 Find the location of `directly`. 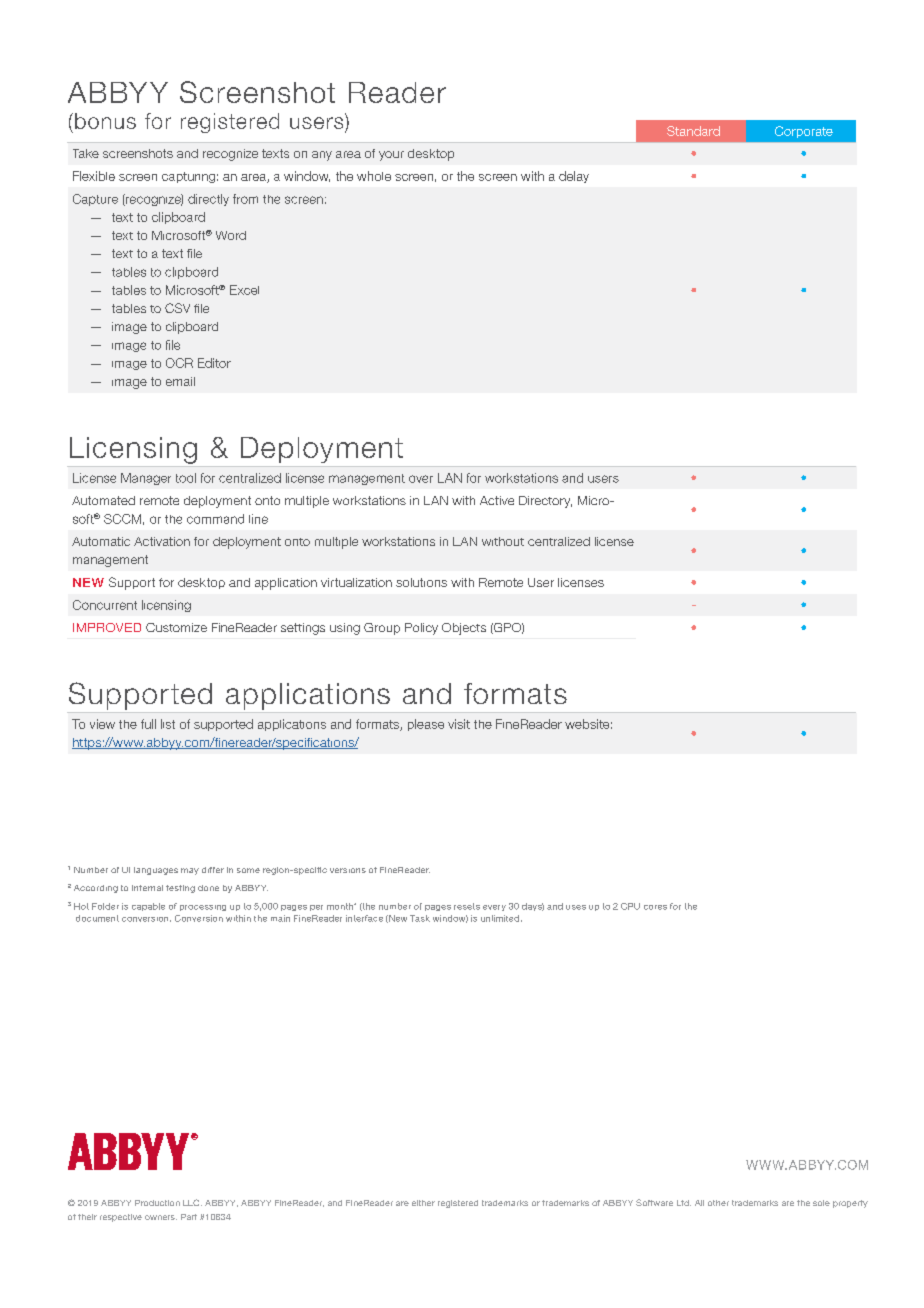

directly is located at coordinates (208, 200).
